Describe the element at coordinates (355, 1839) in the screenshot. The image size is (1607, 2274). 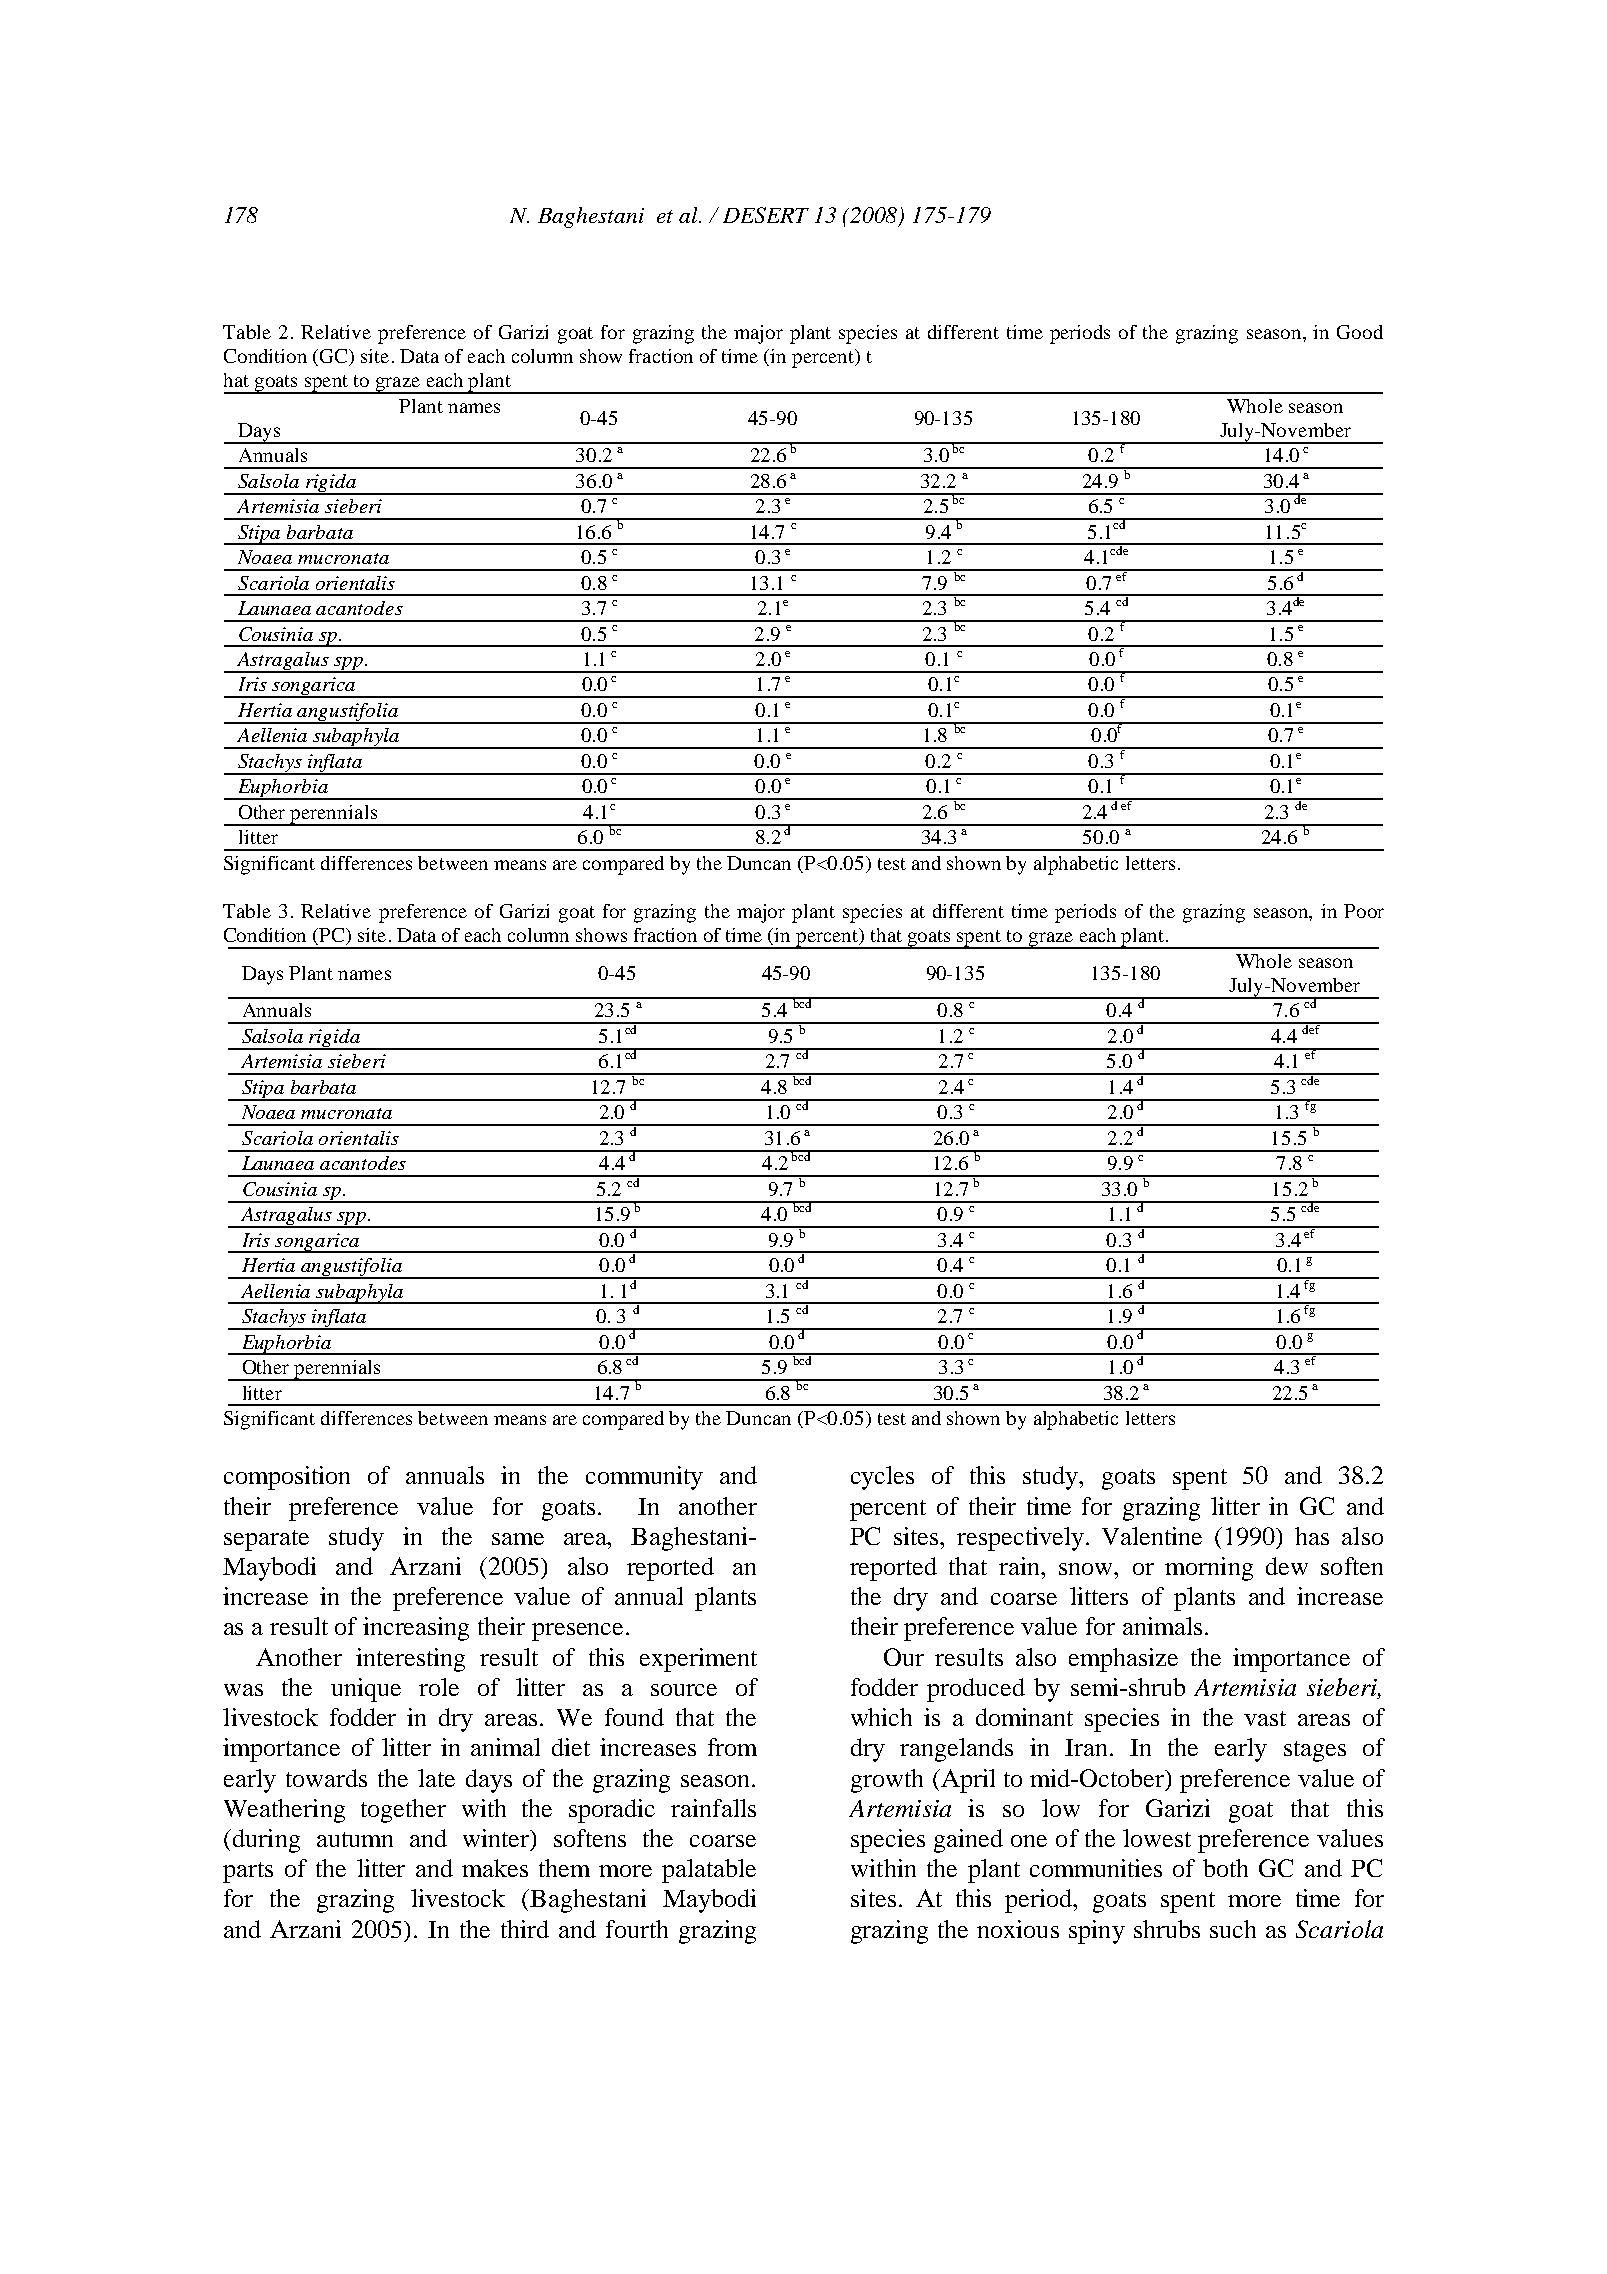
I see `autumn` at that location.
